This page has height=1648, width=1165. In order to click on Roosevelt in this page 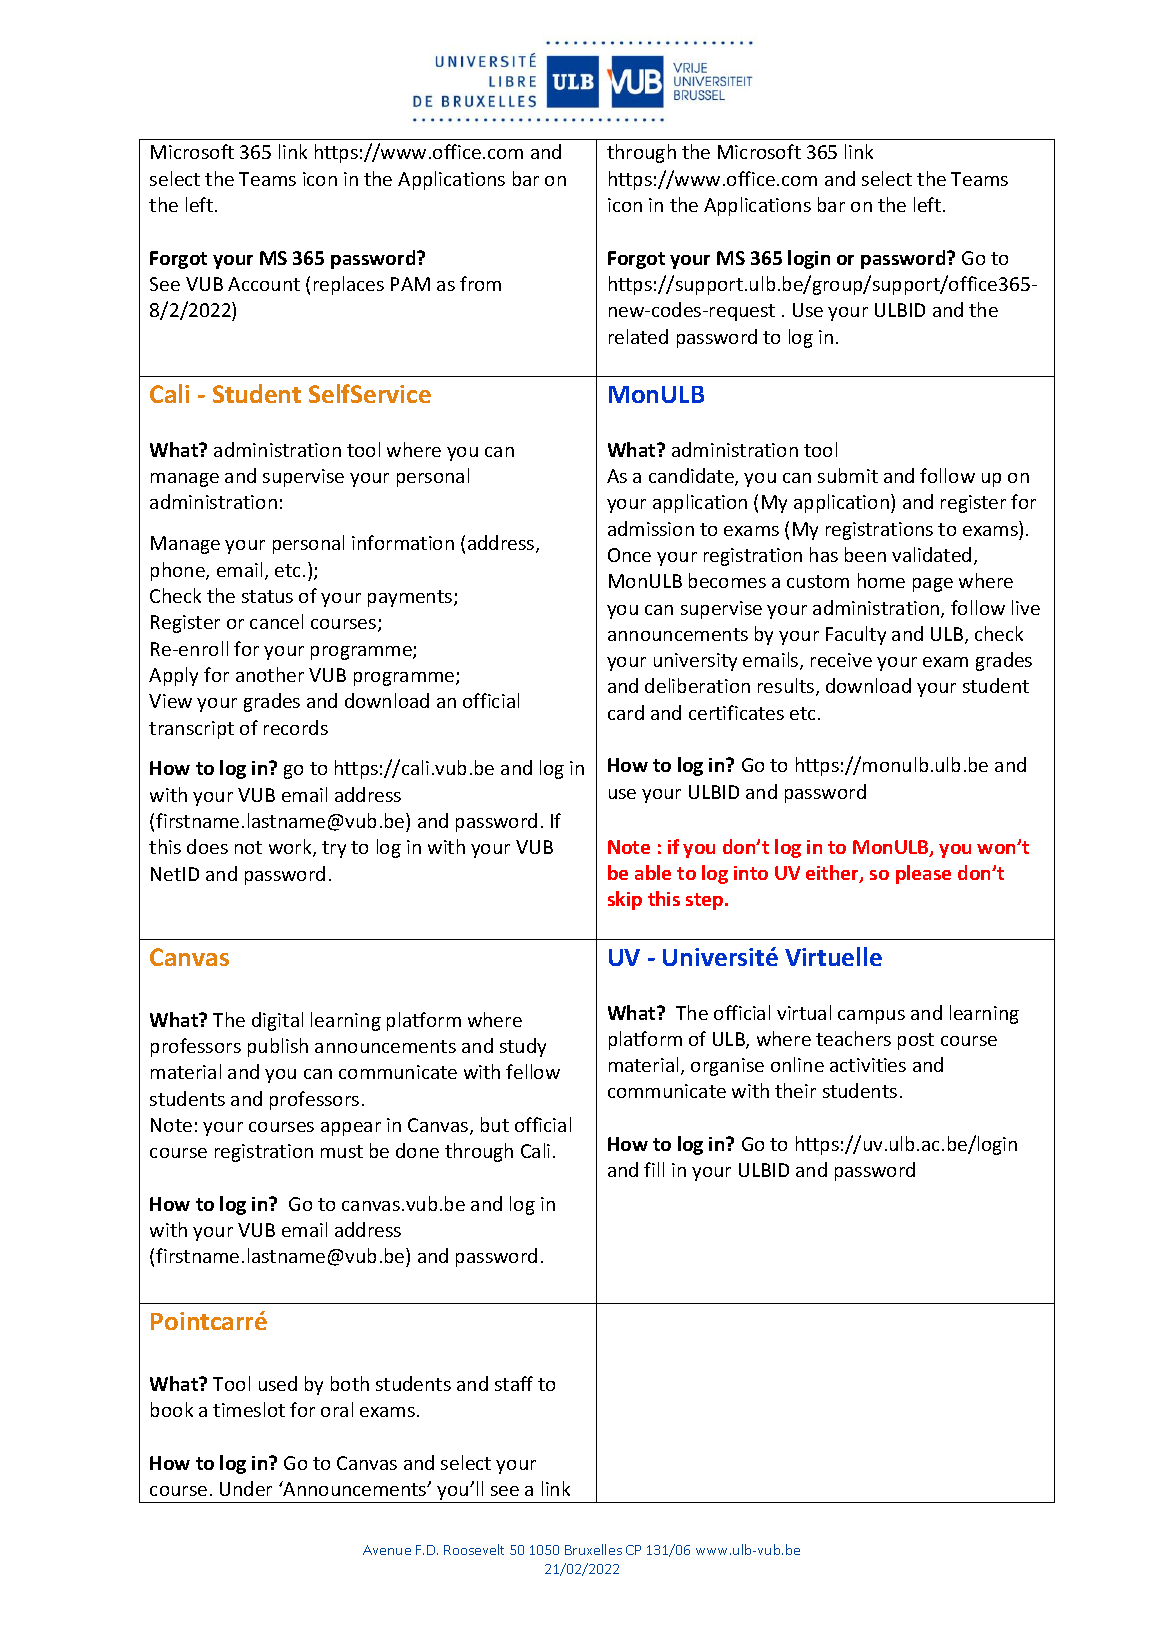, I will do `click(474, 1549)`.
